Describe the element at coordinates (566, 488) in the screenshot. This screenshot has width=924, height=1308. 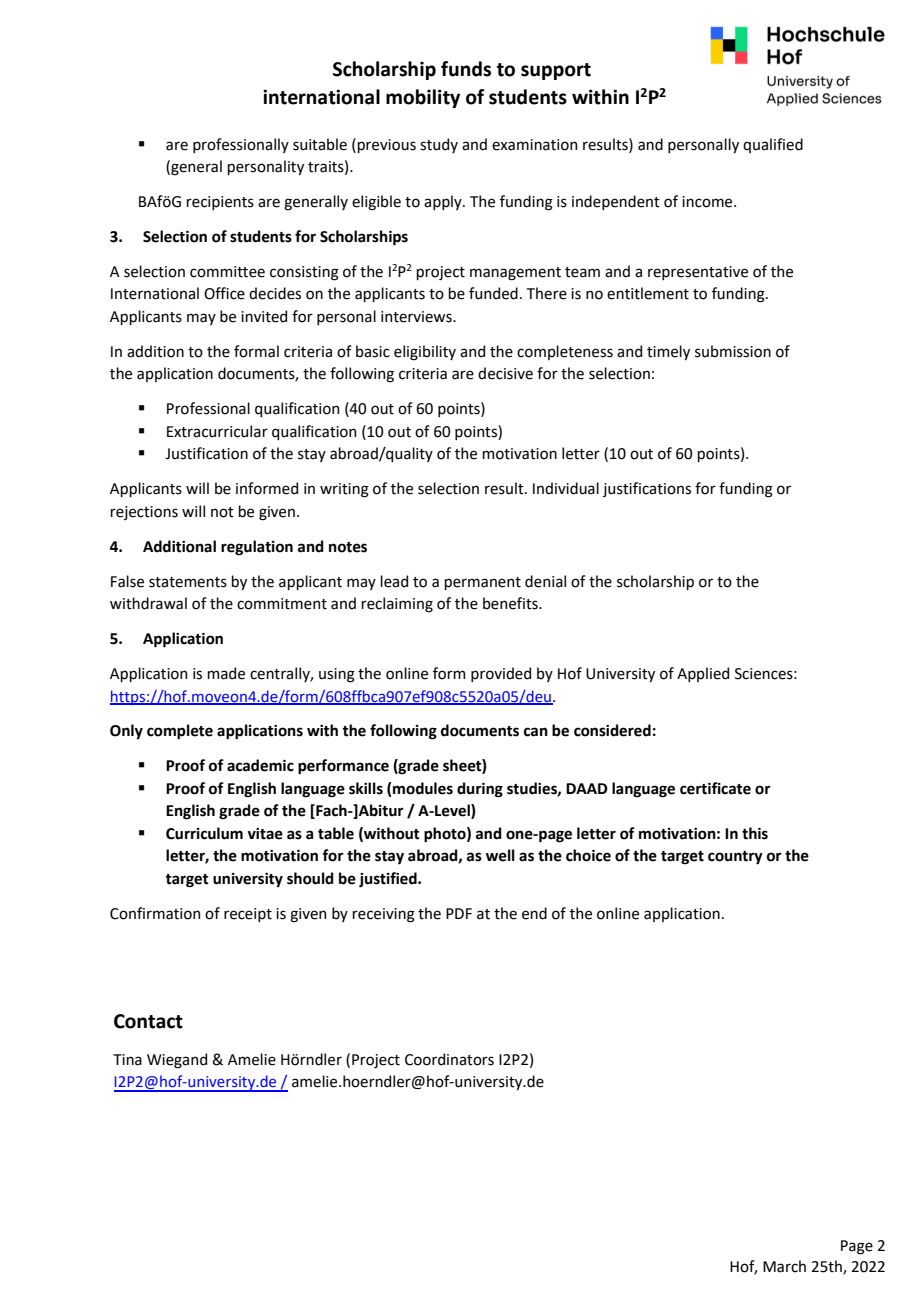
I see `Individual` at that location.
